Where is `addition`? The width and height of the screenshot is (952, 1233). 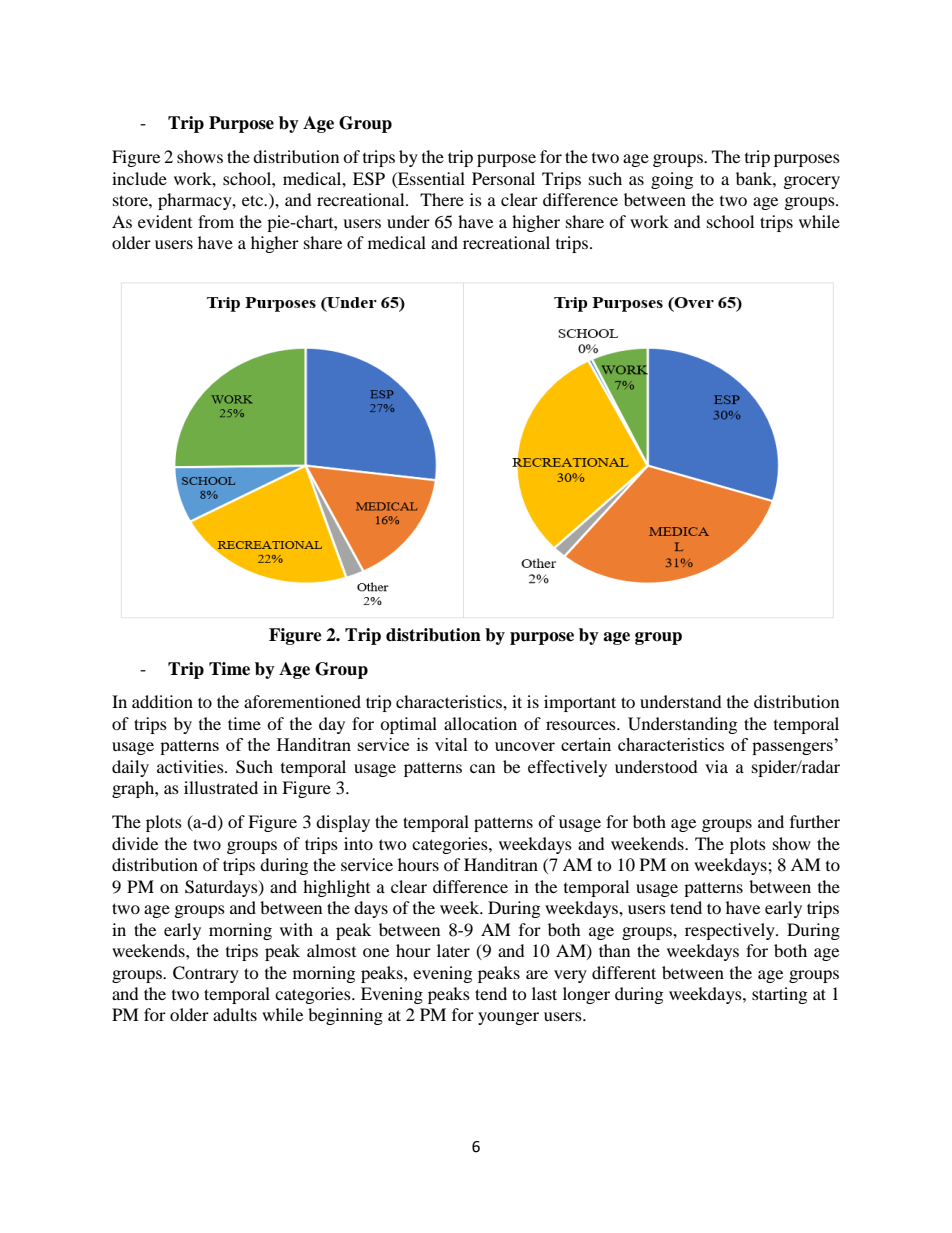 addition is located at coordinates (162, 701).
